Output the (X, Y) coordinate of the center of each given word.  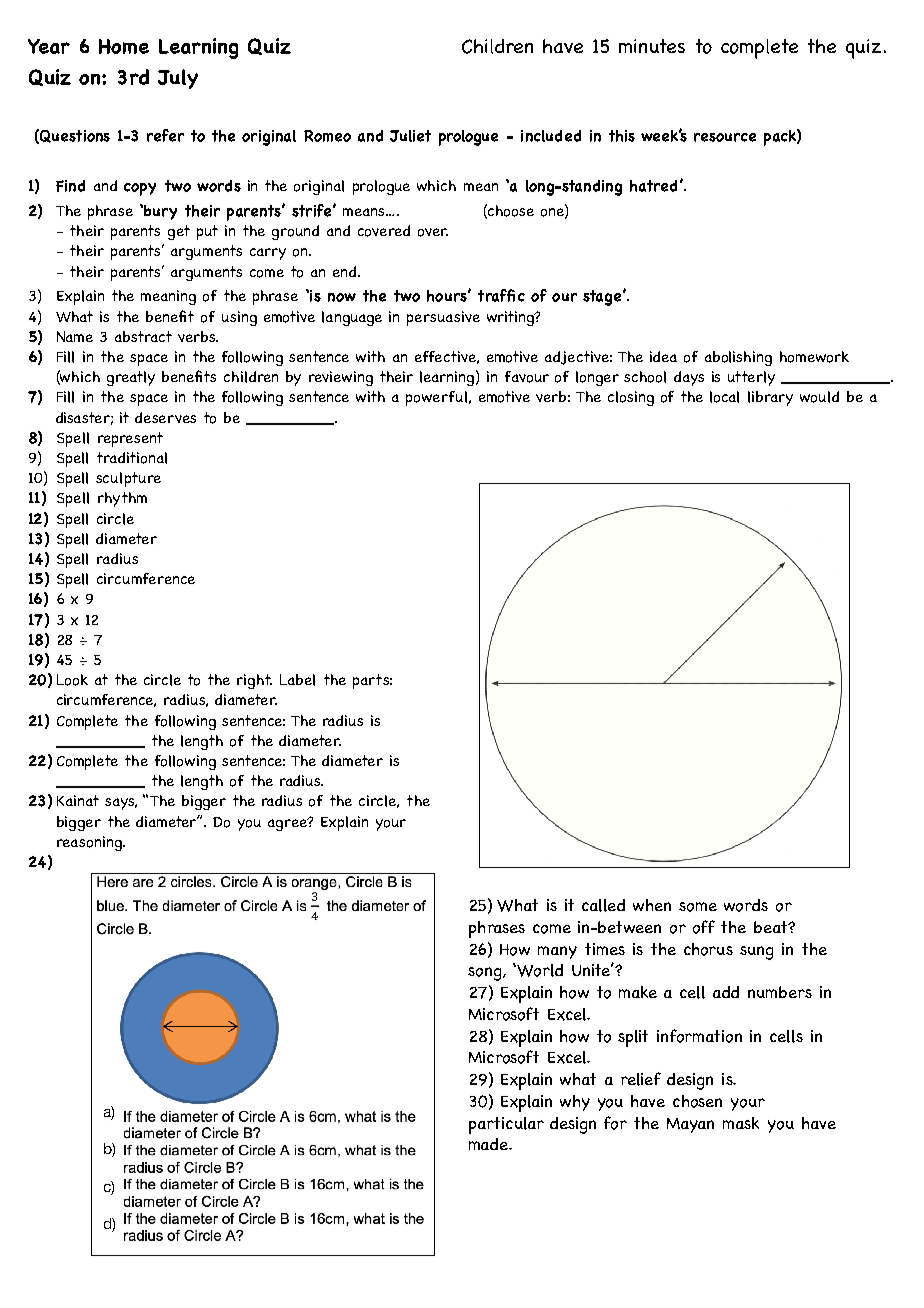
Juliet (410, 136)
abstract (143, 336)
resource (725, 137)
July (178, 79)
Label (297, 680)
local (724, 397)
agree (288, 824)
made (489, 1144)
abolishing (738, 358)
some (698, 907)
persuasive (443, 318)
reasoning (90, 843)
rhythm (122, 499)
